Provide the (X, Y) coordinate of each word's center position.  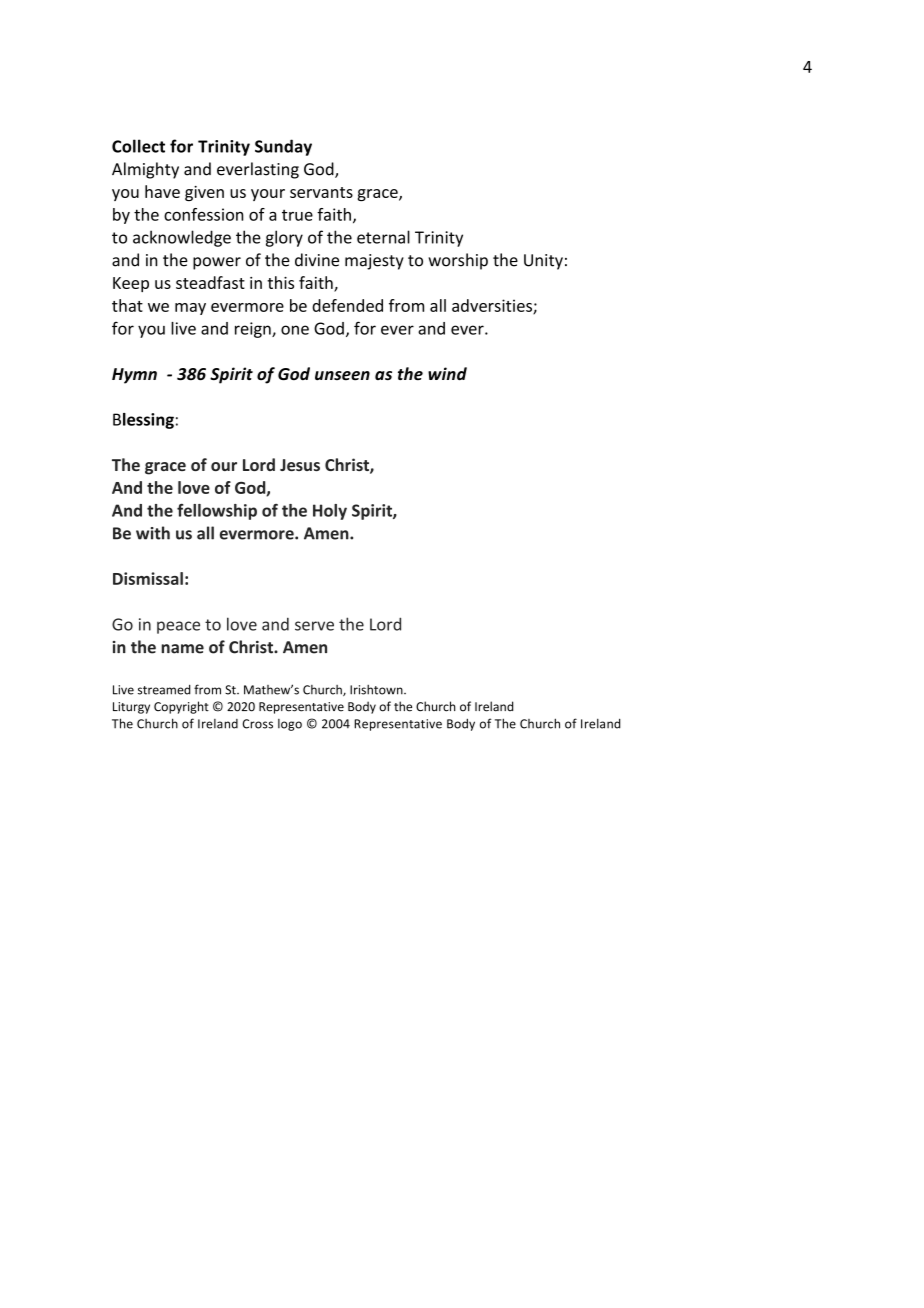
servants (321, 192)
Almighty (145, 170)
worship (458, 261)
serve (314, 626)
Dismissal (148, 578)
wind (447, 374)
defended (347, 305)
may (190, 309)
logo (290, 725)
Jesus (300, 465)
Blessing (143, 421)
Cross (258, 724)
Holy (330, 512)
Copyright (181, 707)
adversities (493, 306)
